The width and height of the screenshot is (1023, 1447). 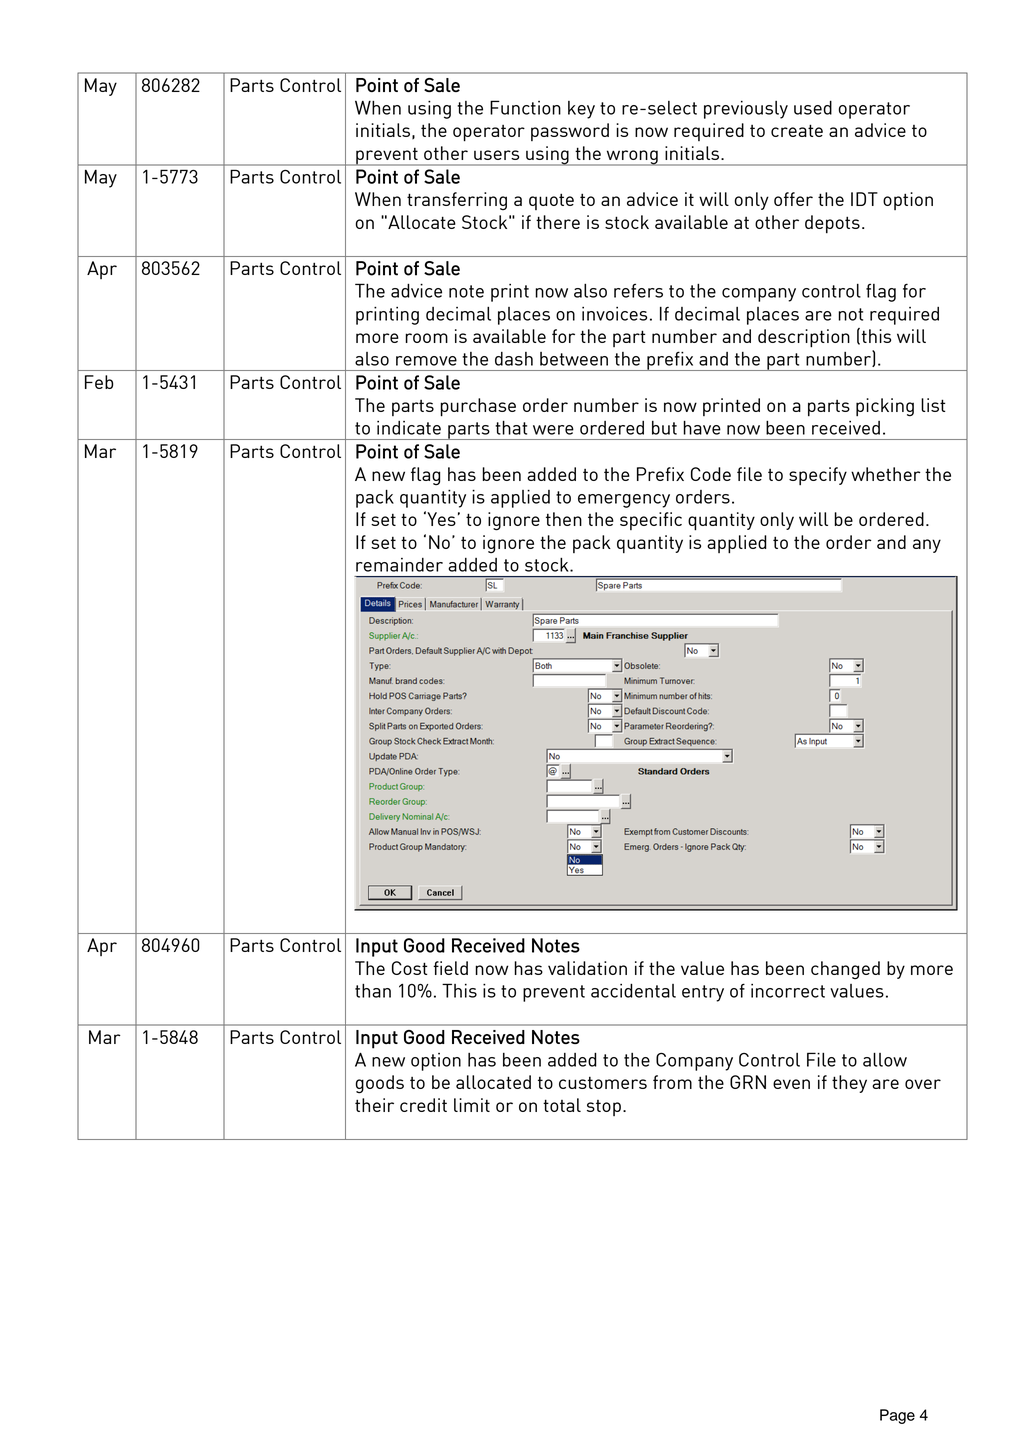 I want to click on Page, so click(x=897, y=1416).
